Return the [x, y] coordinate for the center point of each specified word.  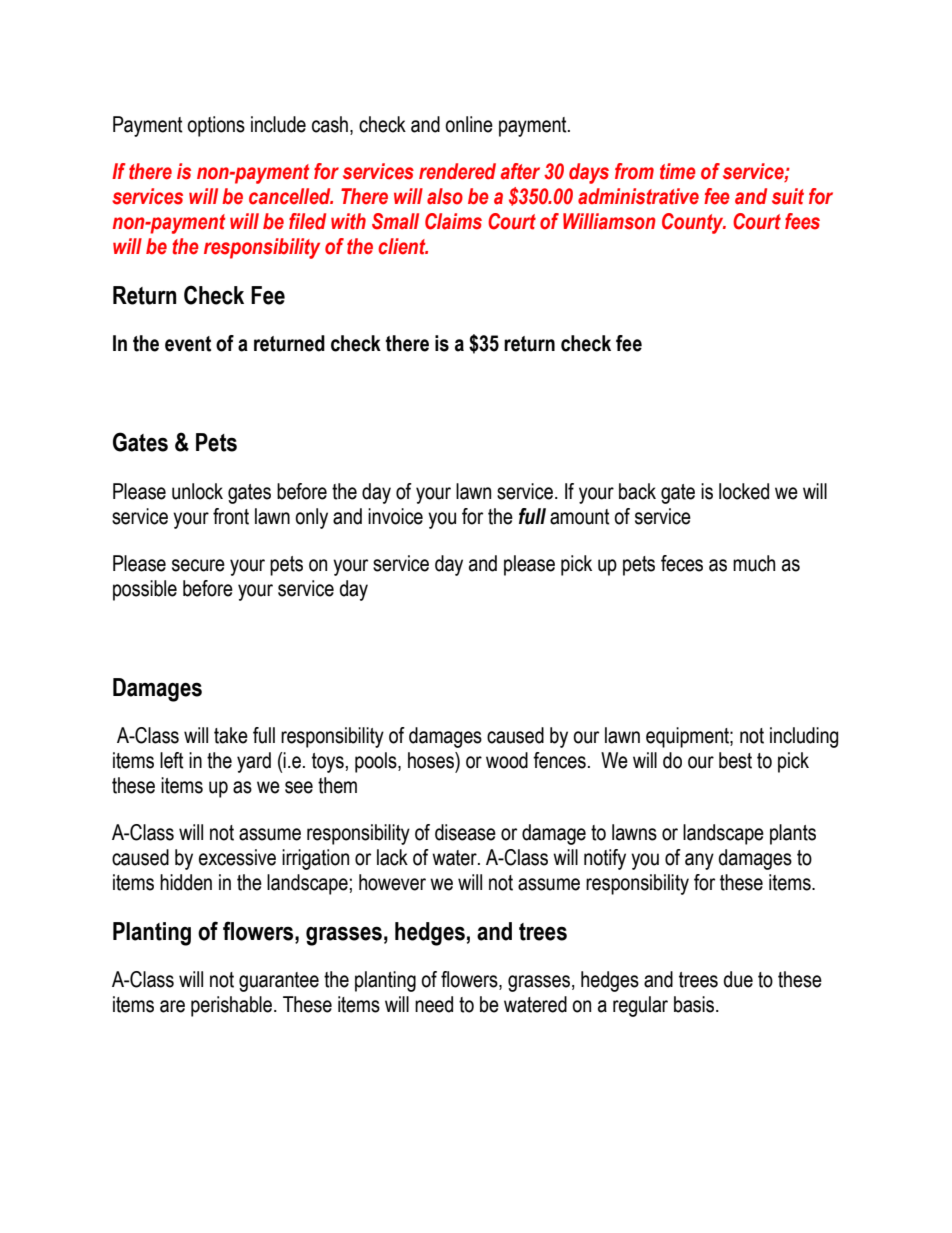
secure [198, 565]
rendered [457, 171]
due [738, 979]
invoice [395, 516]
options [216, 126]
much [754, 563]
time [678, 171]
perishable [233, 1006]
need [434, 1004]
